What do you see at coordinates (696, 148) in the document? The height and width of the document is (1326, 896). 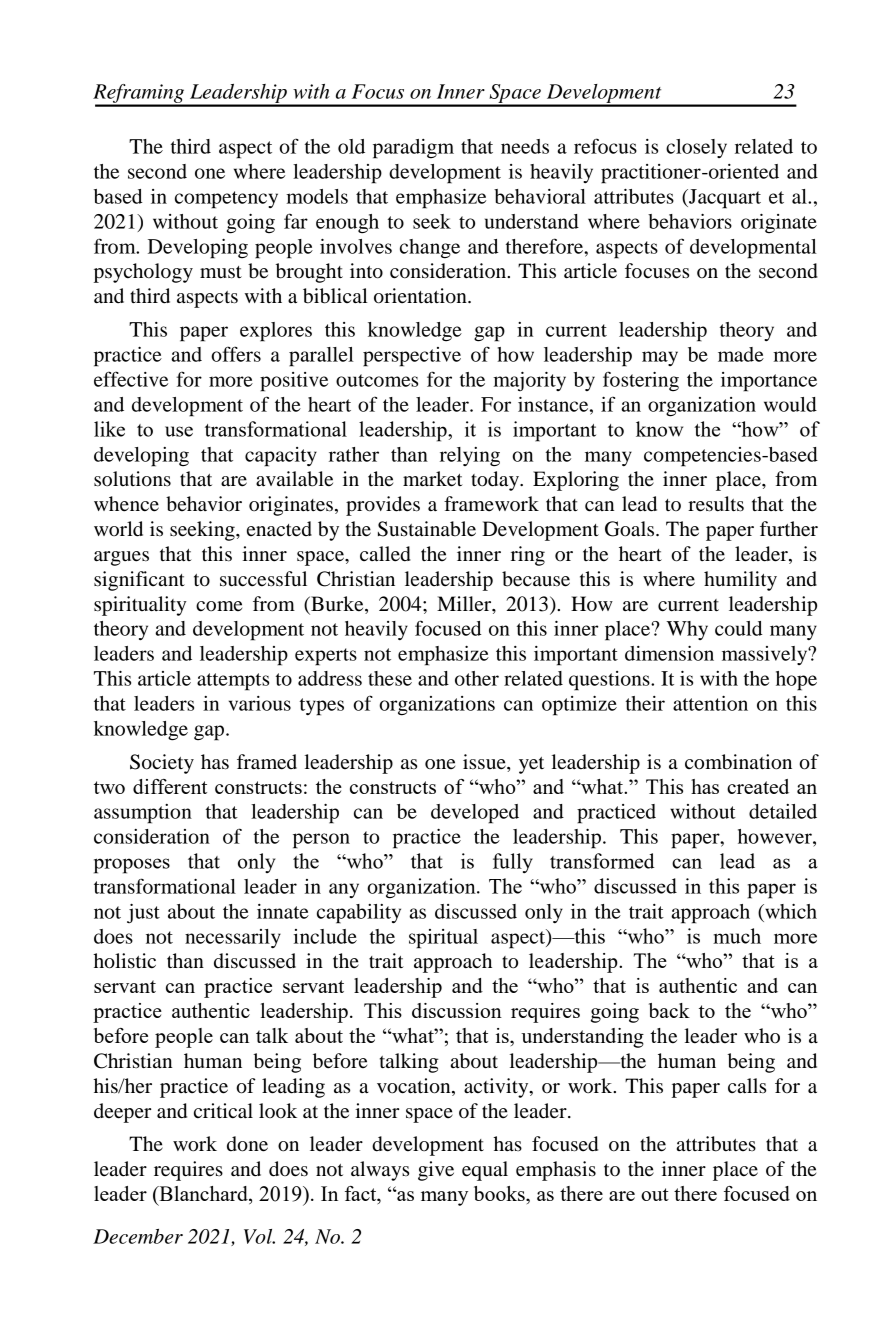 I see `closely` at bounding box center [696, 148].
